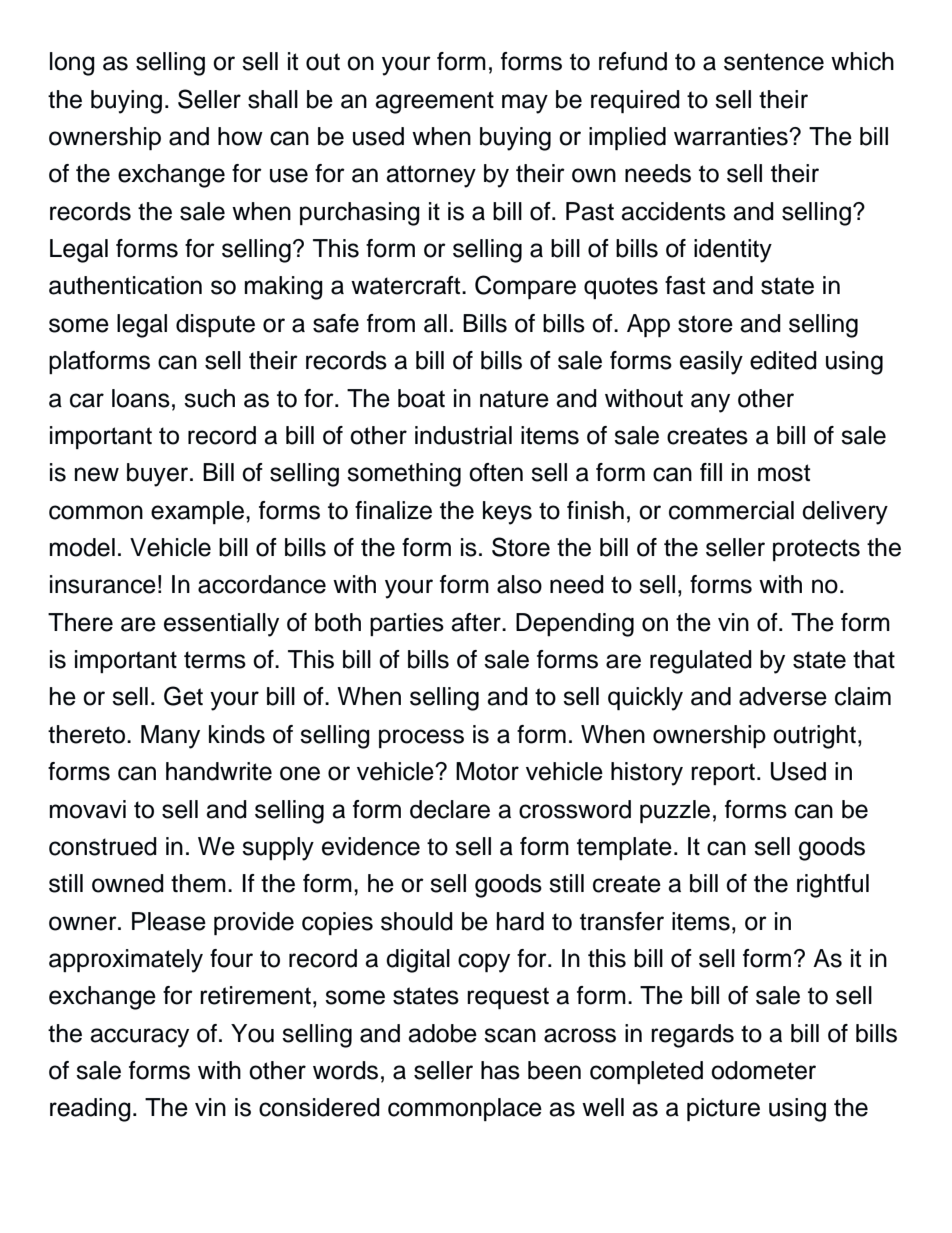  What do you see at coordinates (139, 1038) in the screenshot?
I see `accuracy` at bounding box center [139, 1038].
